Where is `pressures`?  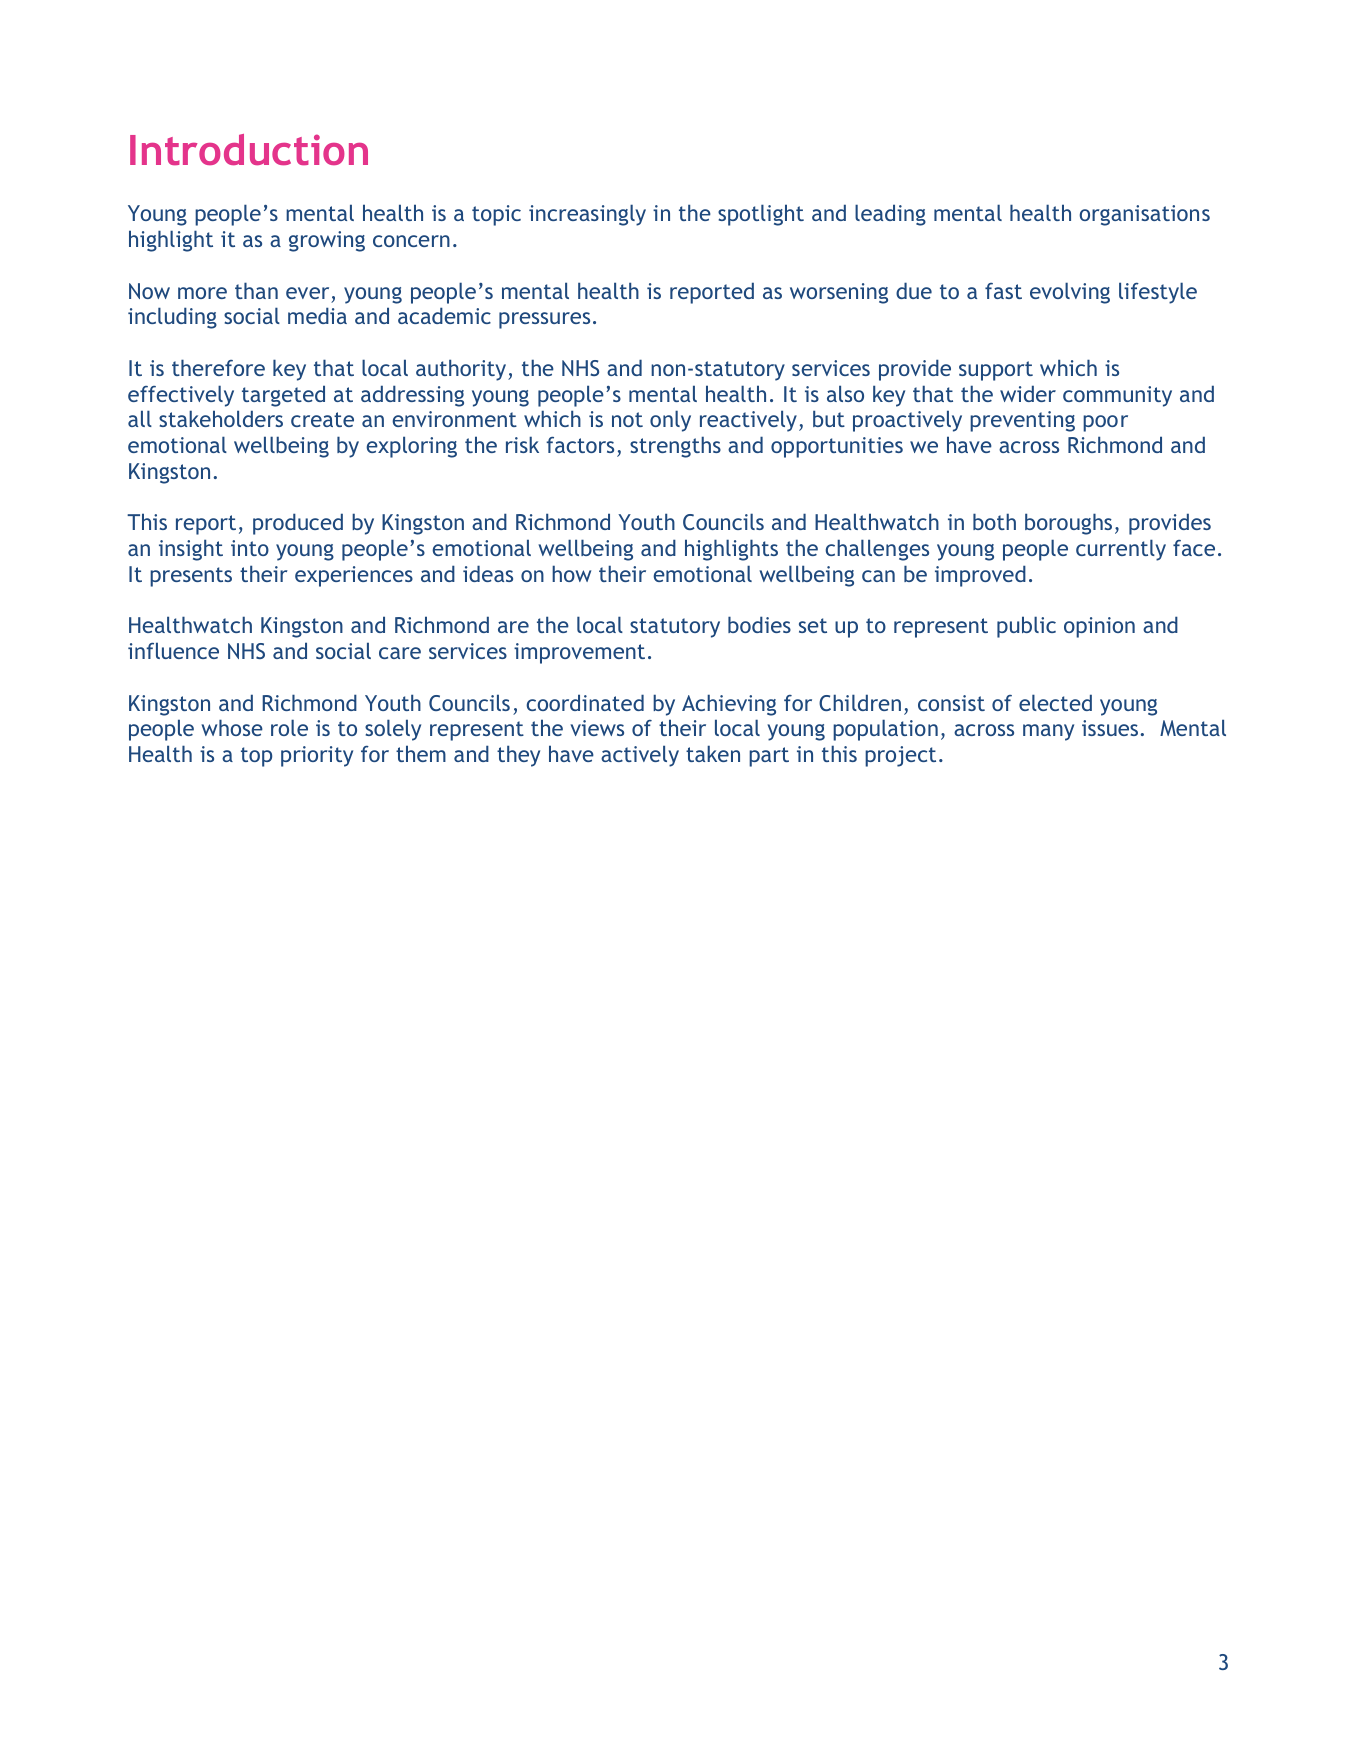
pressures is located at coordinates (544, 320).
